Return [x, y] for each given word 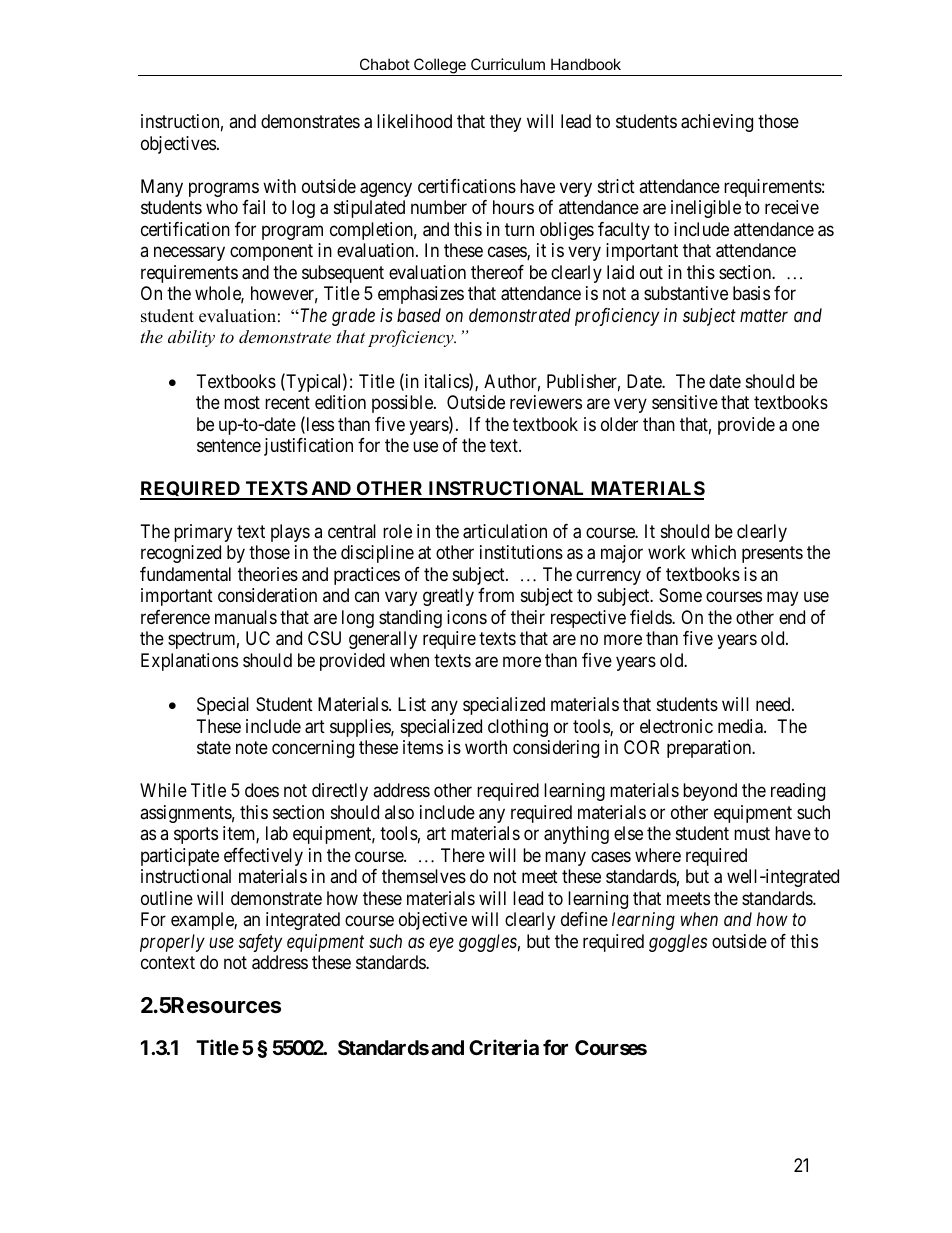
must [752, 833]
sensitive [685, 402]
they [505, 123]
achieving [717, 123]
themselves [424, 876]
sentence [229, 445]
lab [277, 833]
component [271, 253]
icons [467, 617]
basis [751, 293]
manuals [246, 617]
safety [260, 943]
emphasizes [421, 295]
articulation [505, 531]
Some [680, 595]
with [279, 186]
